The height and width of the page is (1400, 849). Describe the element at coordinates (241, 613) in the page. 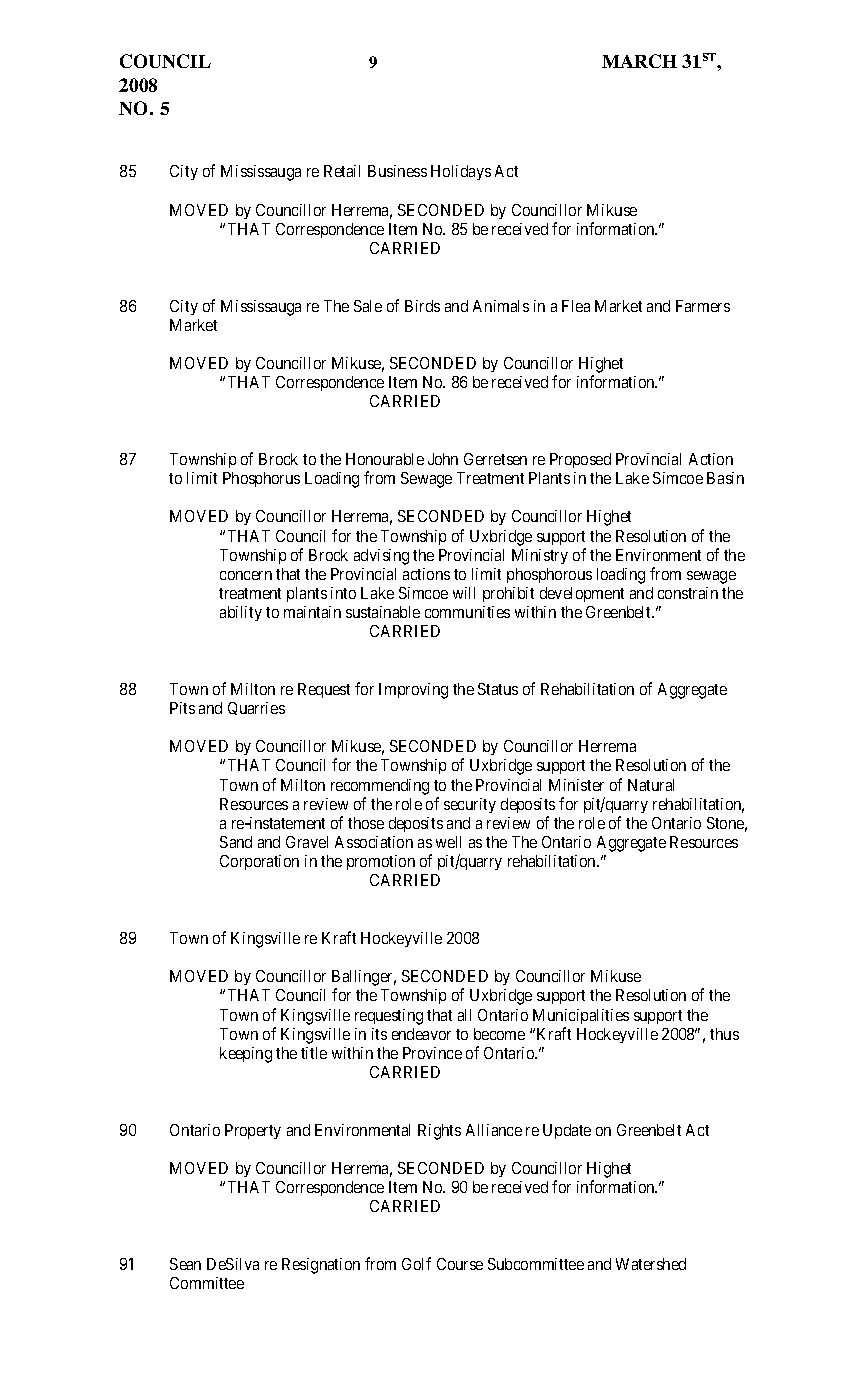

I see `ability` at that location.
